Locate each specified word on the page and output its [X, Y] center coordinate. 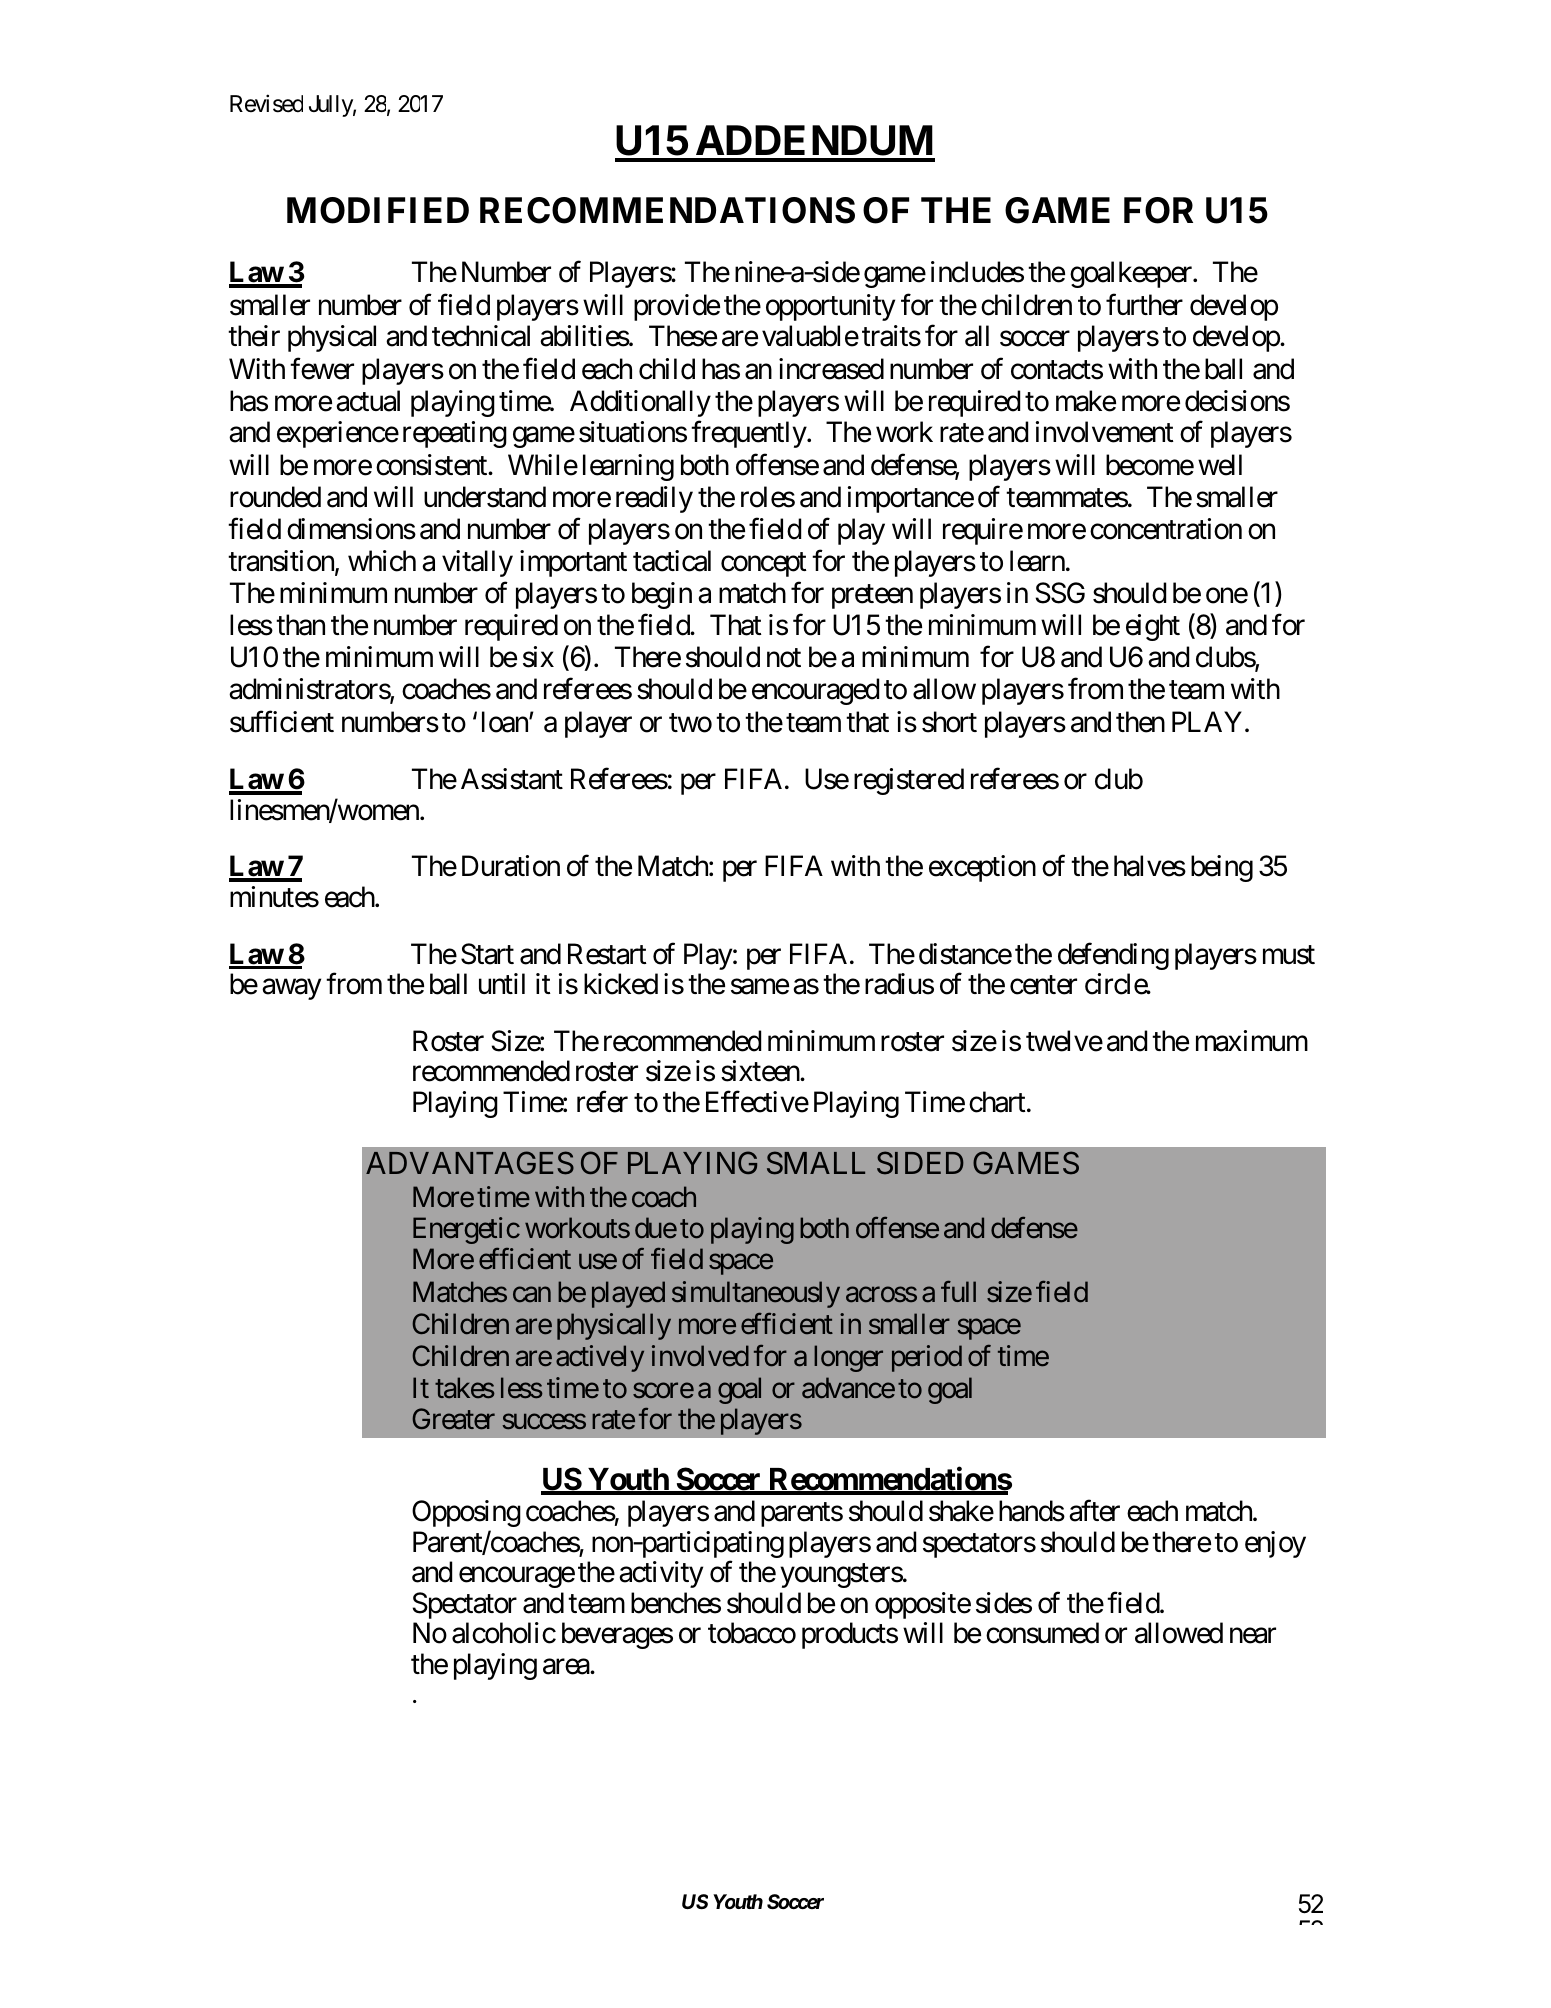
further [1144, 305]
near [1253, 1636]
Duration [511, 866]
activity [661, 1574]
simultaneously [756, 1294]
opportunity [830, 307]
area [567, 1667]
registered [909, 781]
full [958, 1291]
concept [764, 565]
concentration [1166, 529]
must [1289, 955]
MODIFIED [378, 210]
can [532, 1295]
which [382, 561]
